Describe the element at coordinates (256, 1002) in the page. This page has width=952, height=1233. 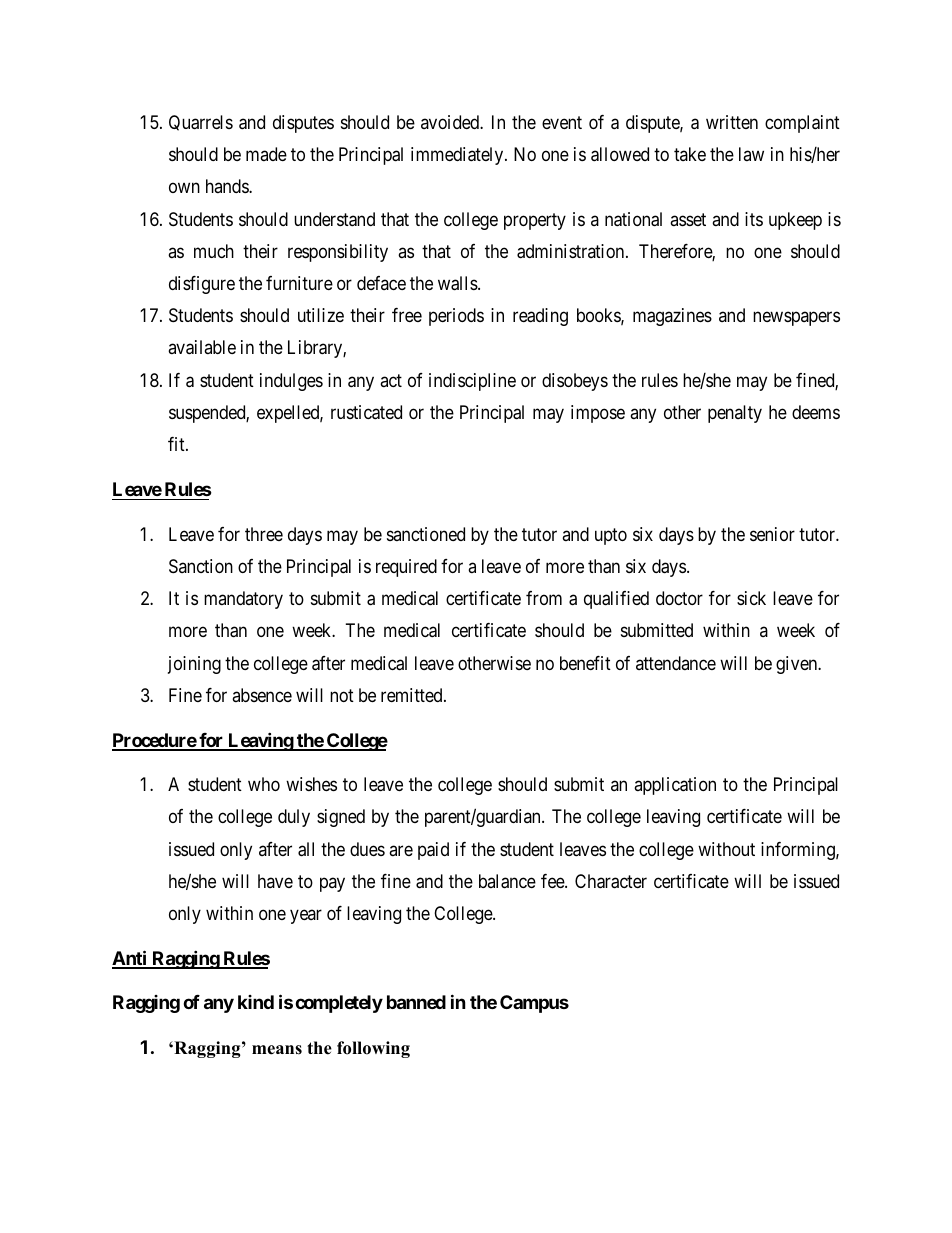
I see `kind` at that location.
